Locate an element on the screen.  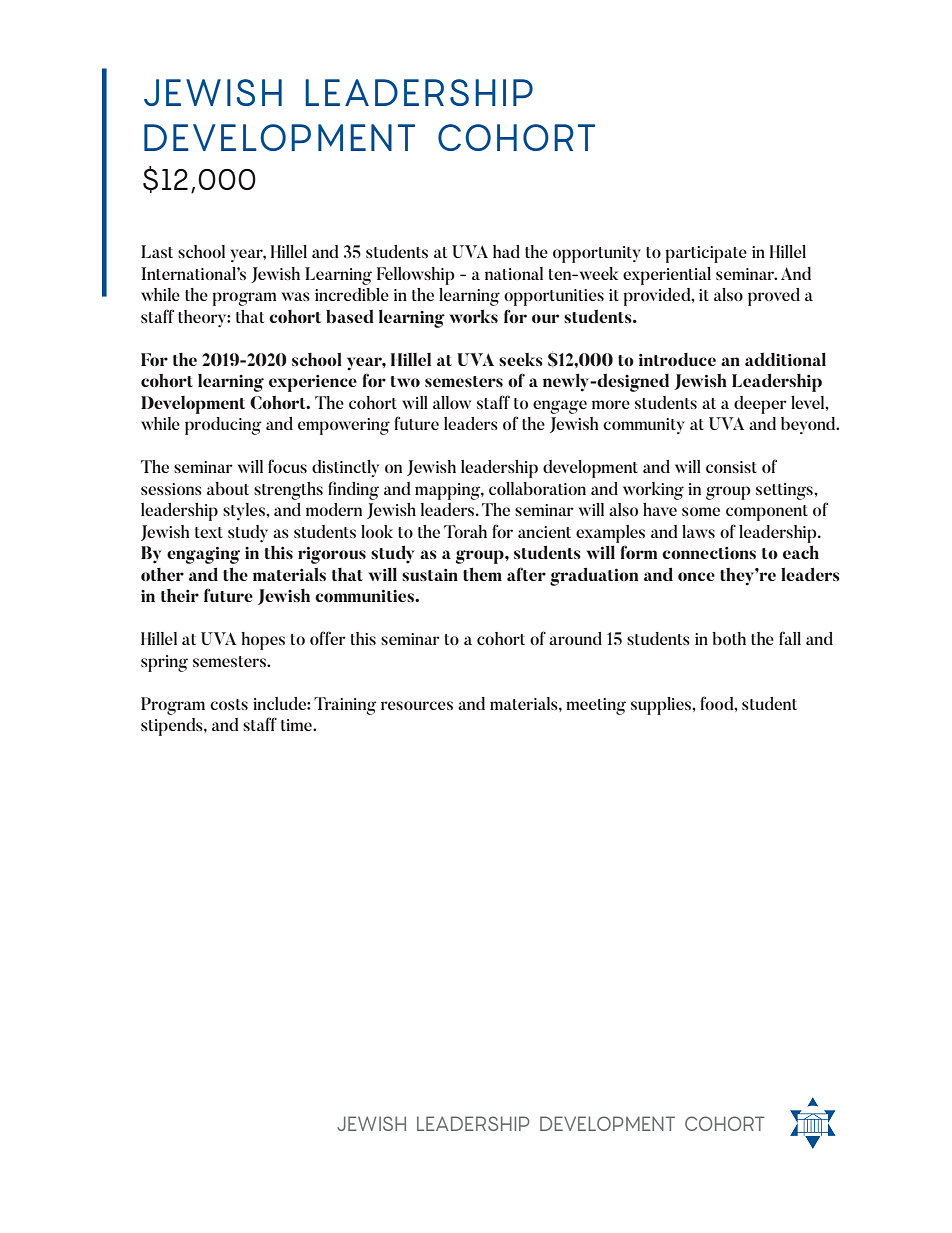
participate is located at coordinates (706, 254).
